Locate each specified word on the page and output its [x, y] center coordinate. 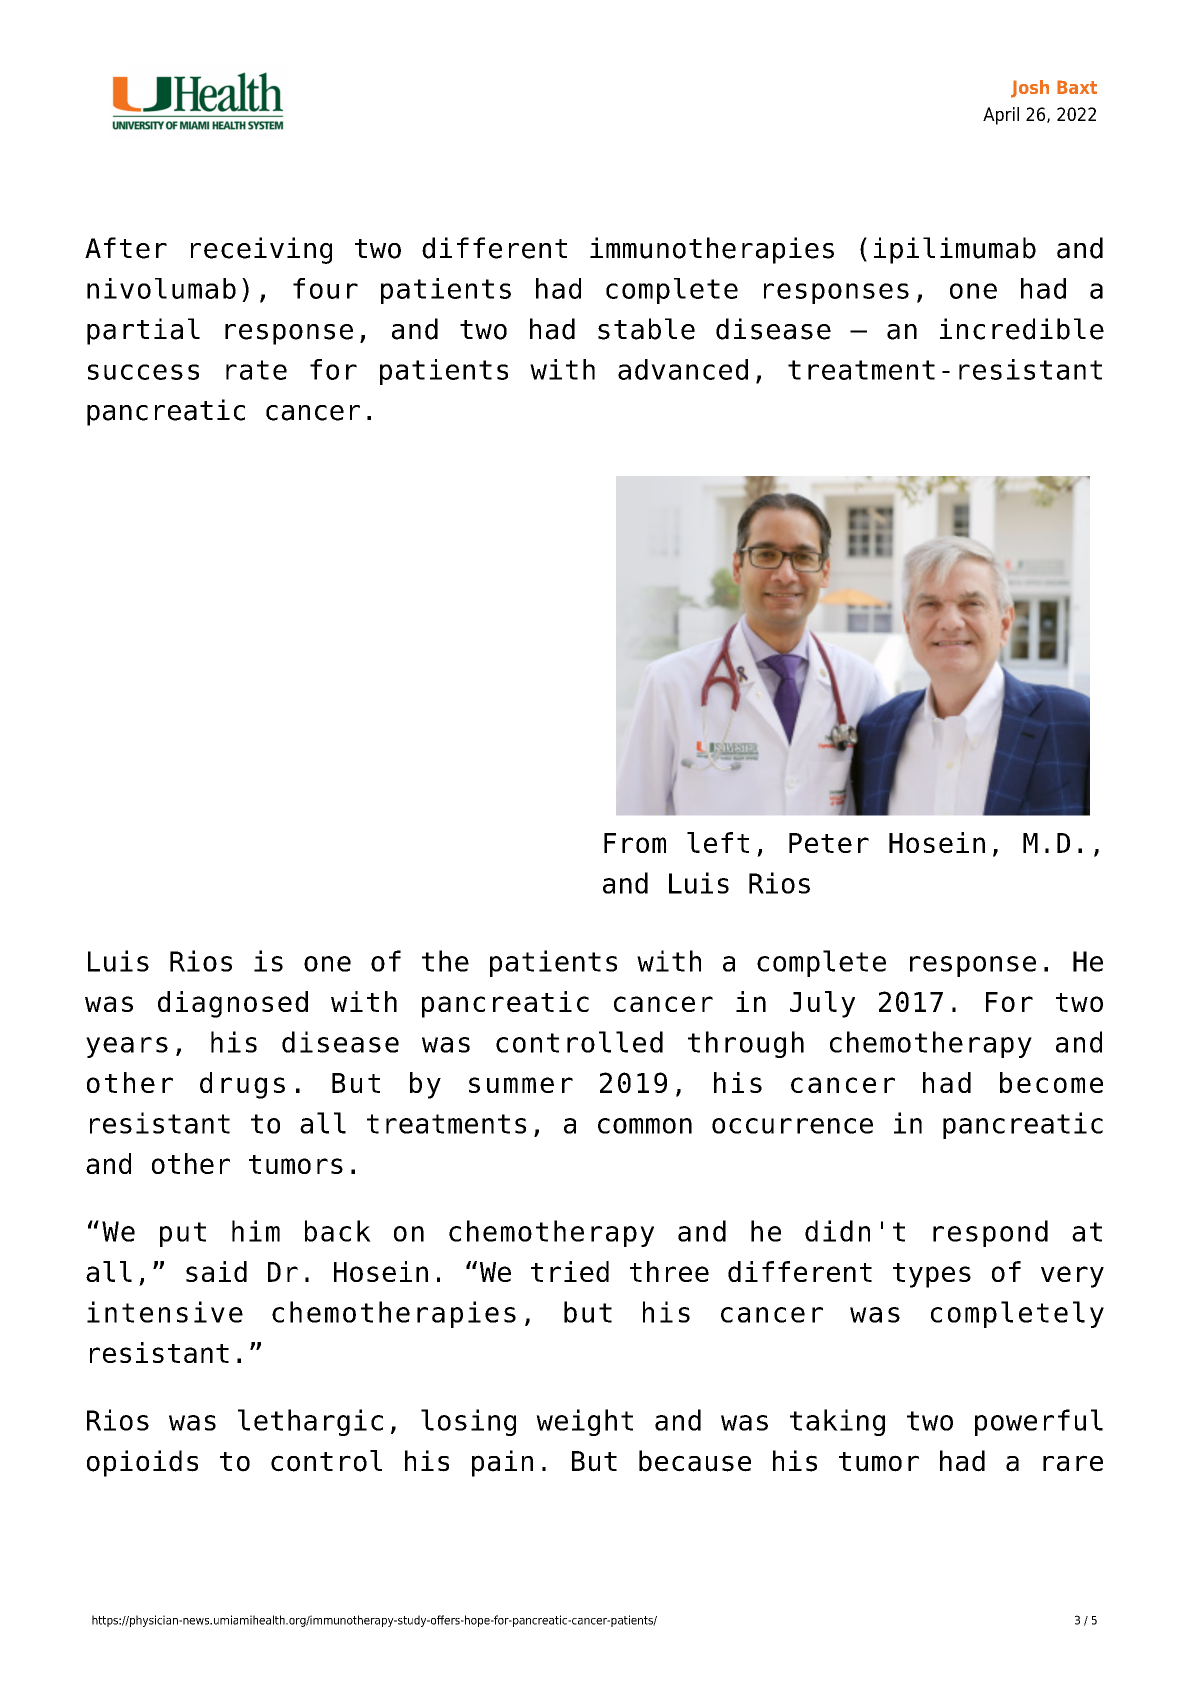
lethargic [310, 1422]
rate [256, 370]
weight [584, 1422]
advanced [683, 369]
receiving [261, 250]
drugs [242, 1085]
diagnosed [233, 1004]
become [1051, 1082]
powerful [1039, 1422]
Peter [829, 843]
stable [646, 329]
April [1001, 116]
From [635, 843]
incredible [1022, 329]
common [645, 1126]
